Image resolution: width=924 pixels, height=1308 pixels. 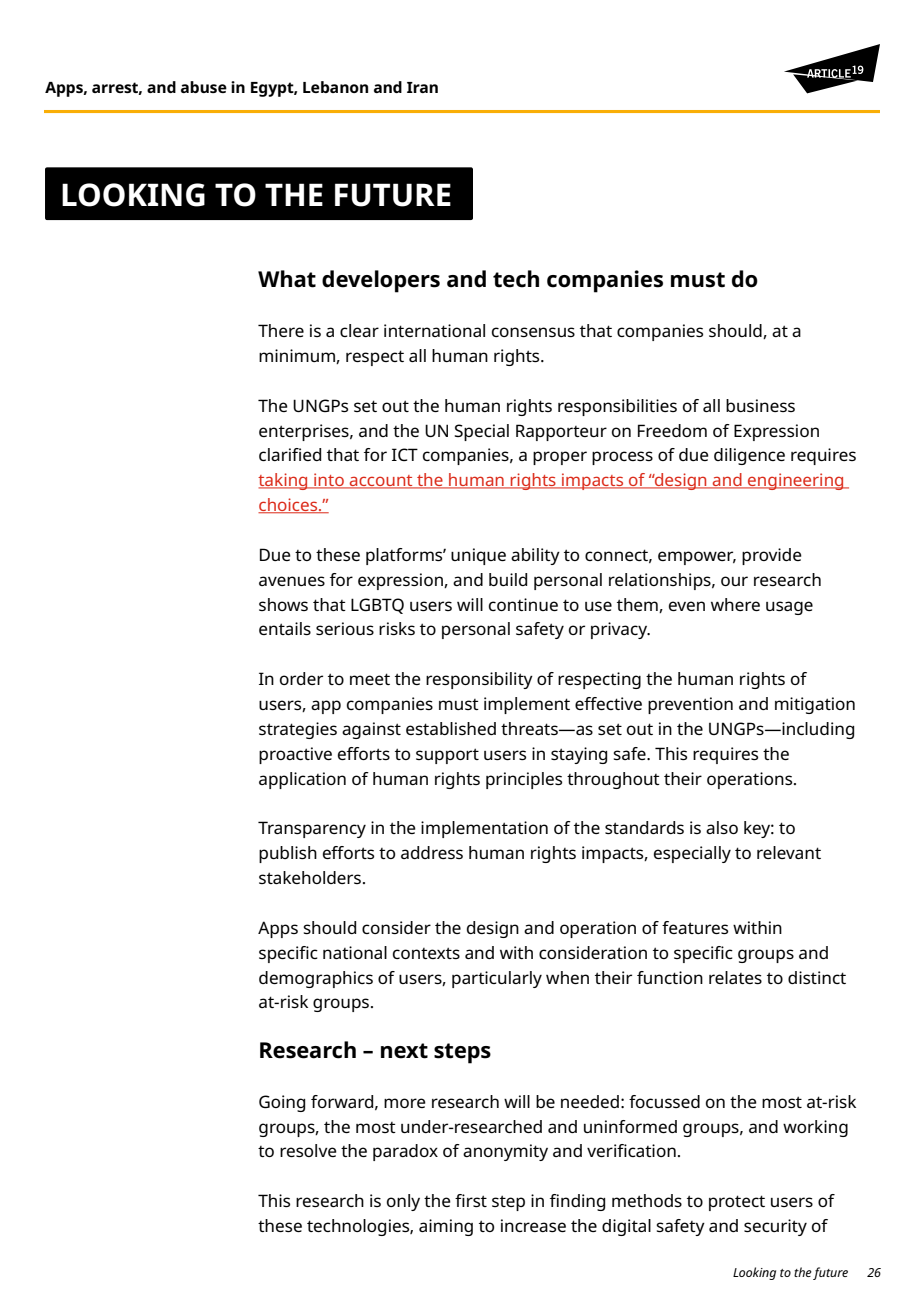 What do you see at coordinates (737, 1203) in the page?
I see `protect` at bounding box center [737, 1203].
